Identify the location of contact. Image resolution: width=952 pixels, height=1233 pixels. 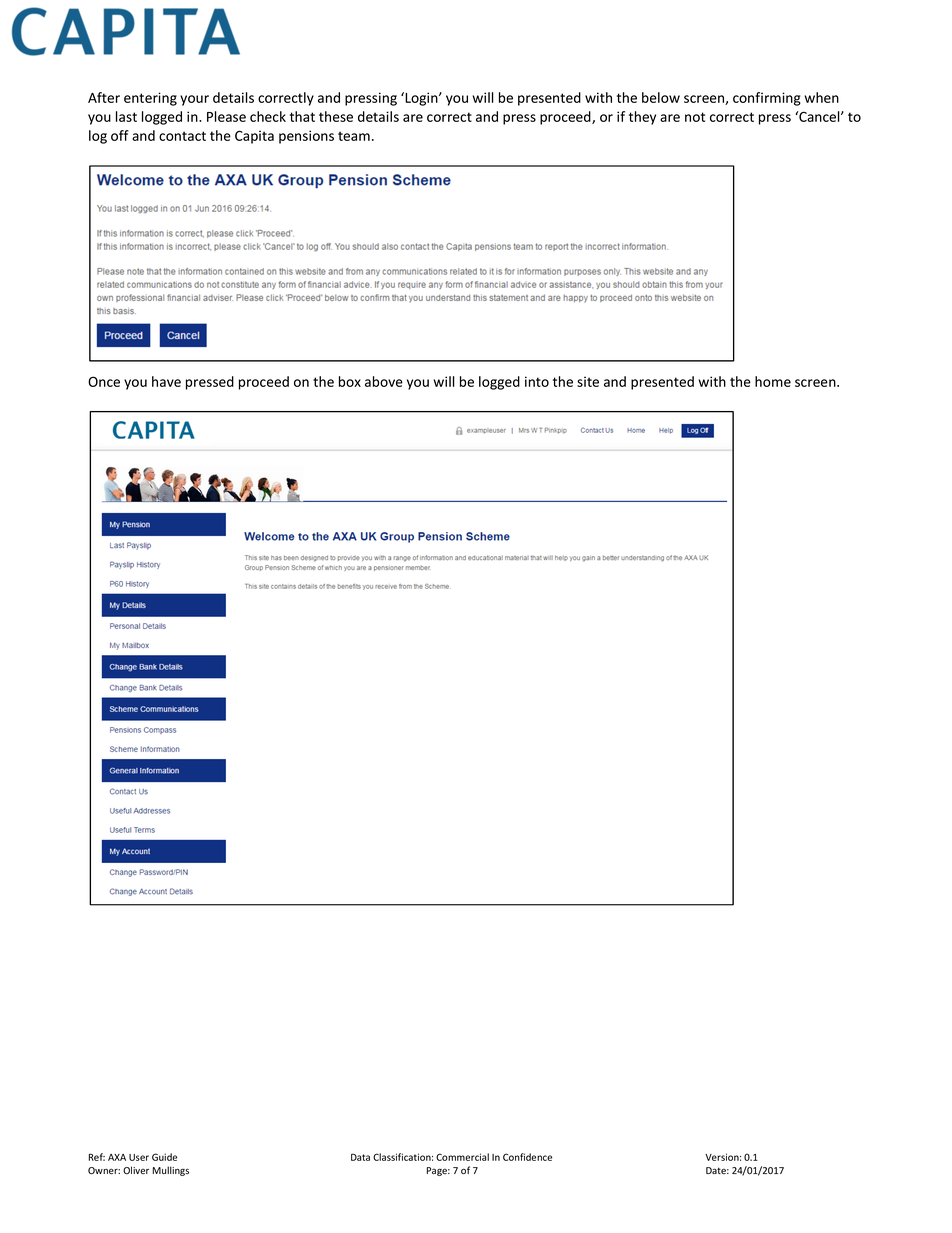
(182, 136).
